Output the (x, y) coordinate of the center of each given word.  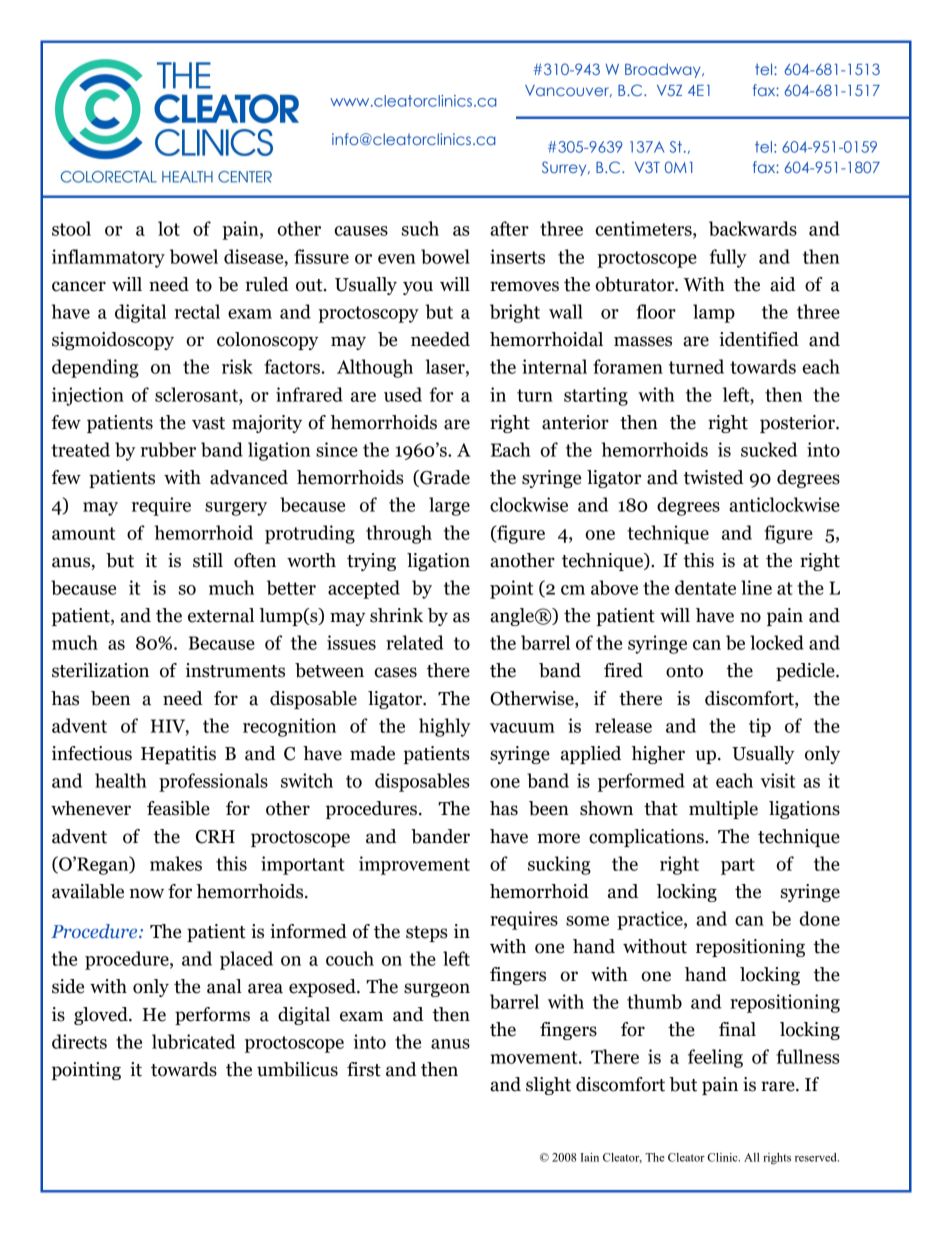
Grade (444, 478)
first (364, 1069)
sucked (769, 449)
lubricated (193, 1041)
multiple (723, 810)
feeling (715, 1058)
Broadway (664, 70)
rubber (168, 449)
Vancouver (568, 91)
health (121, 780)
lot (169, 228)
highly (444, 727)
